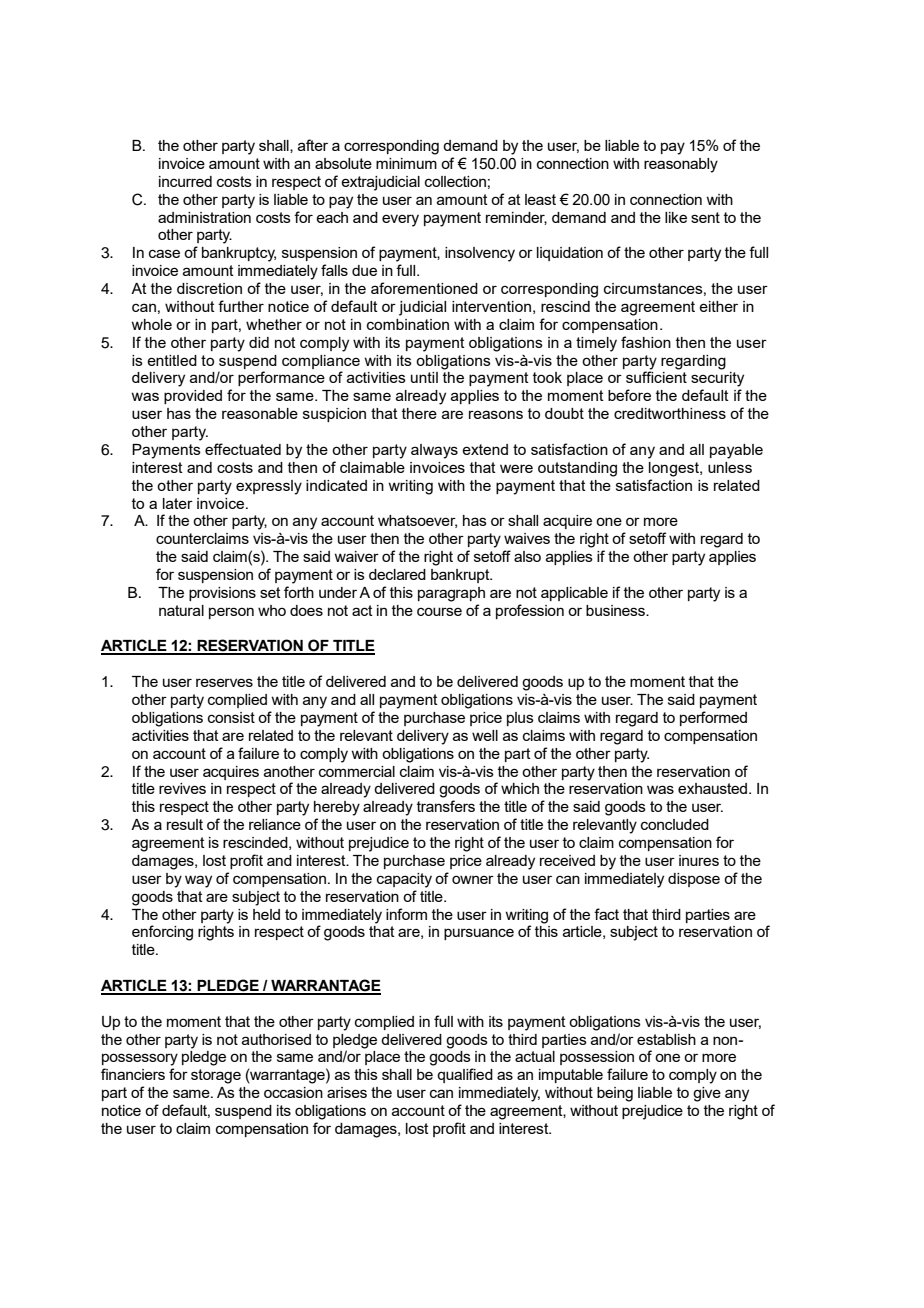  What do you see at coordinates (216, 1076) in the screenshot?
I see `storage` at bounding box center [216, 1076].
